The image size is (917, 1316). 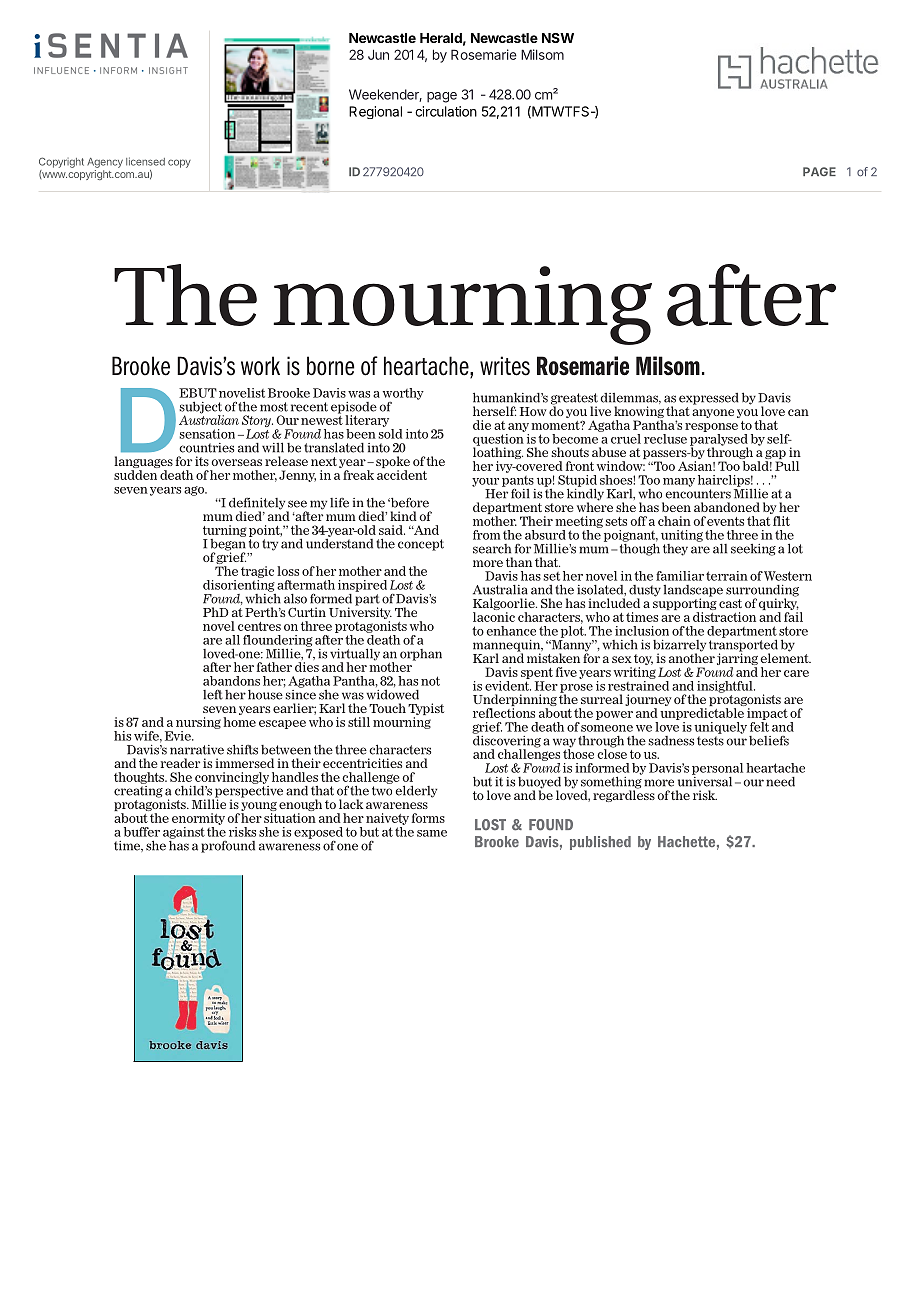 What do you see at coordinates (558, 38) in the screenshot?
I see `NSW` at bounding box center [558, 38].
